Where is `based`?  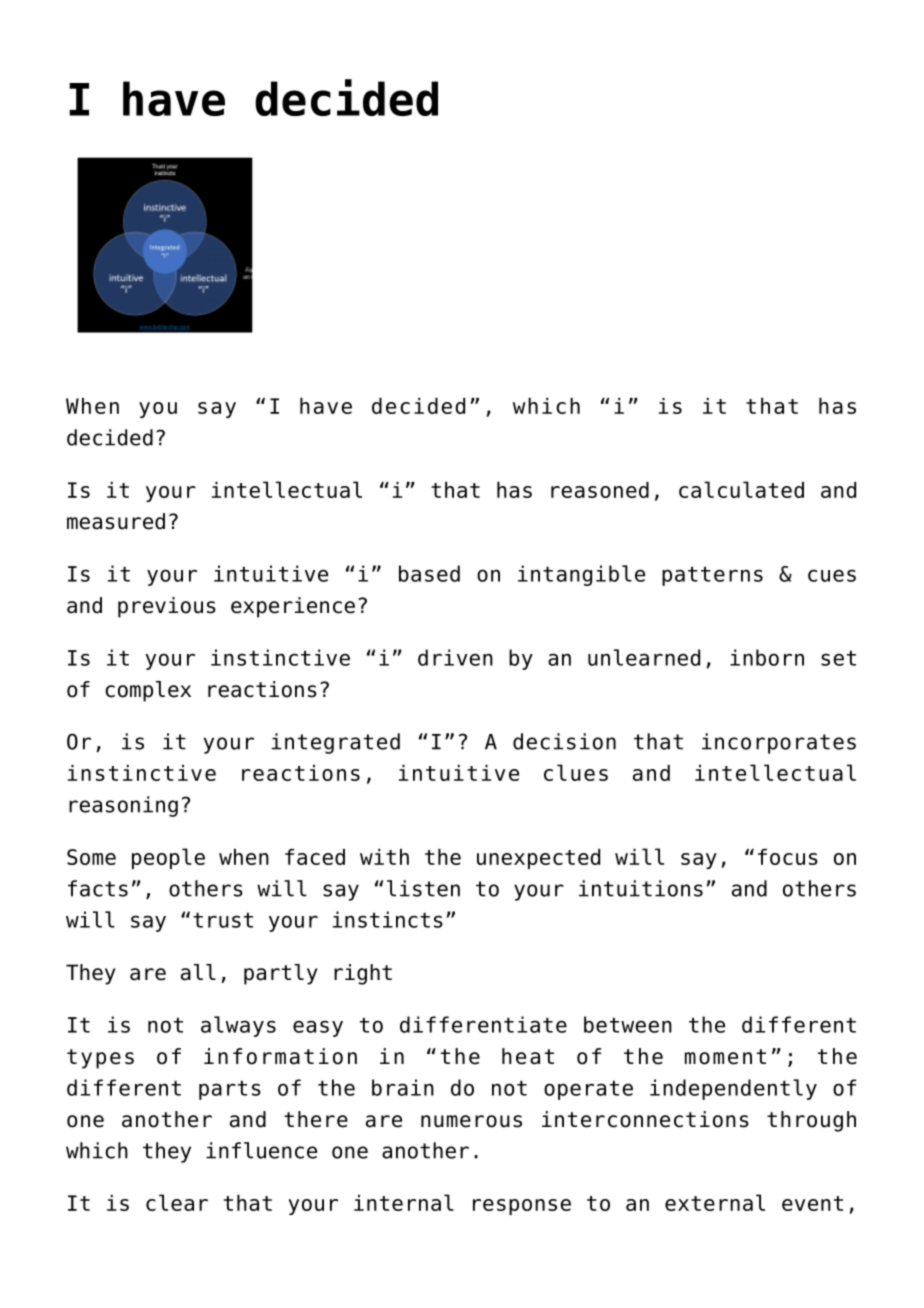 based is located at coordinates (429, 573).
